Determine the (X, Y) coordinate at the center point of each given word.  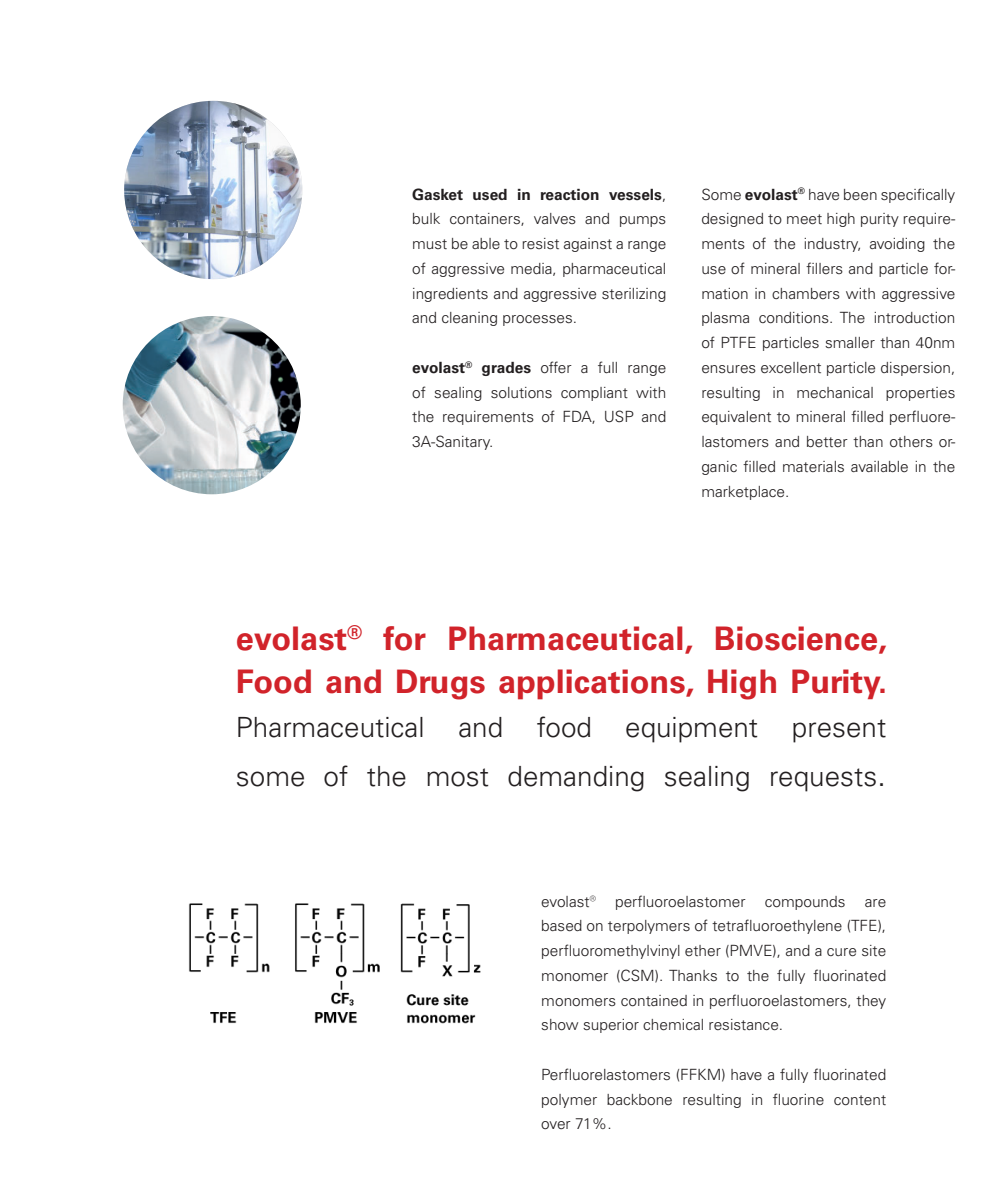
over (556, 1125)
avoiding (897, 245)
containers (486, 219)
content (860, 1100)
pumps (643, 221)
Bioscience (798, 639)
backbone (639, 1100)
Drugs (441, 684)
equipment (692, 730)
